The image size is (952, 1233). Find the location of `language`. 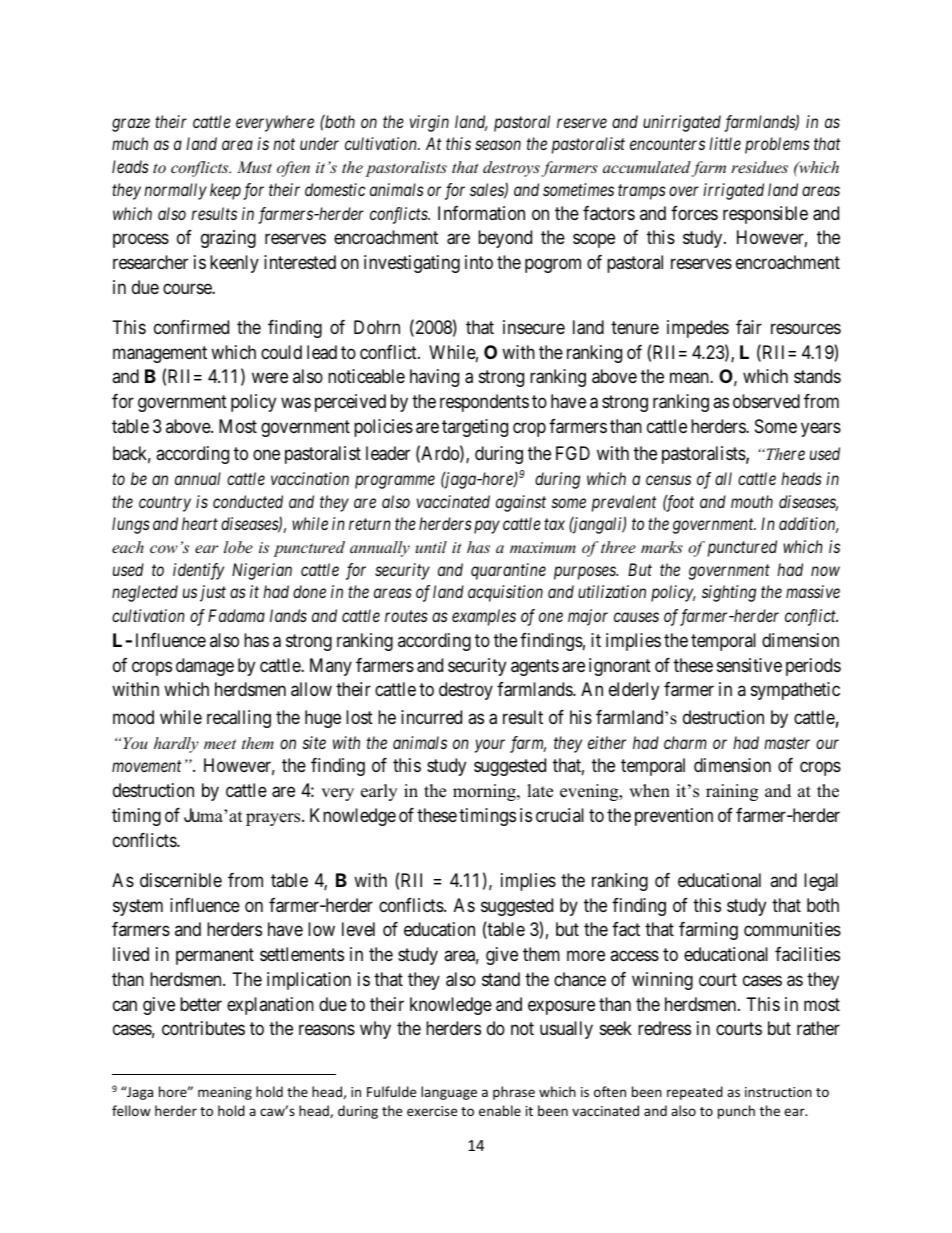

language is located at coordinates (449, 1093).
